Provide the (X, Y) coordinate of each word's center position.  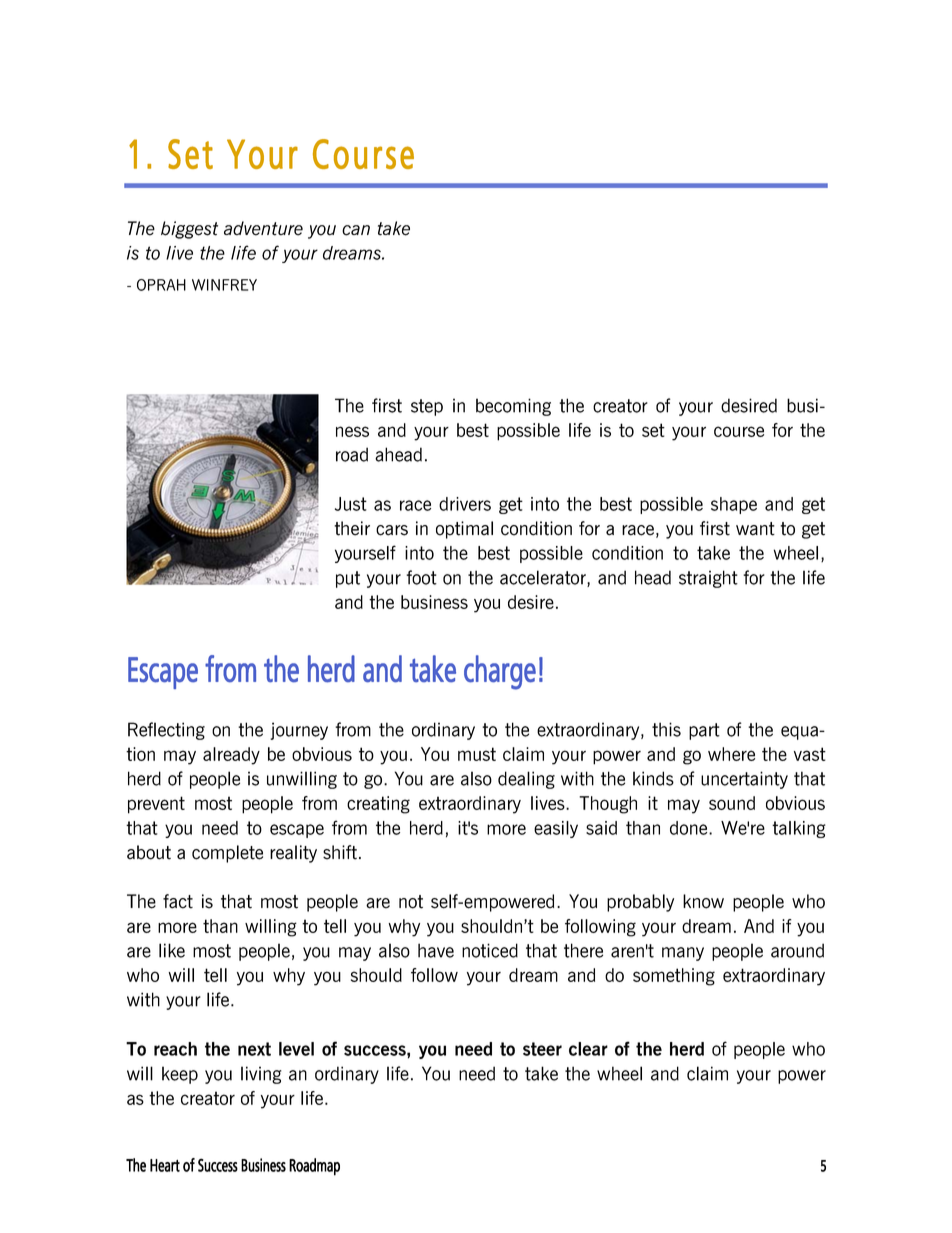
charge (500, 672)
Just (351, 504)
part (704, 731)
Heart (165, 1165)
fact (178, 901)
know (703, 901)
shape (734, 505)
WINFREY (224, 285)
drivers (465, 504)
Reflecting (166, 731)
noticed (490, 950)
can (356, 230)
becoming (513, 407)
